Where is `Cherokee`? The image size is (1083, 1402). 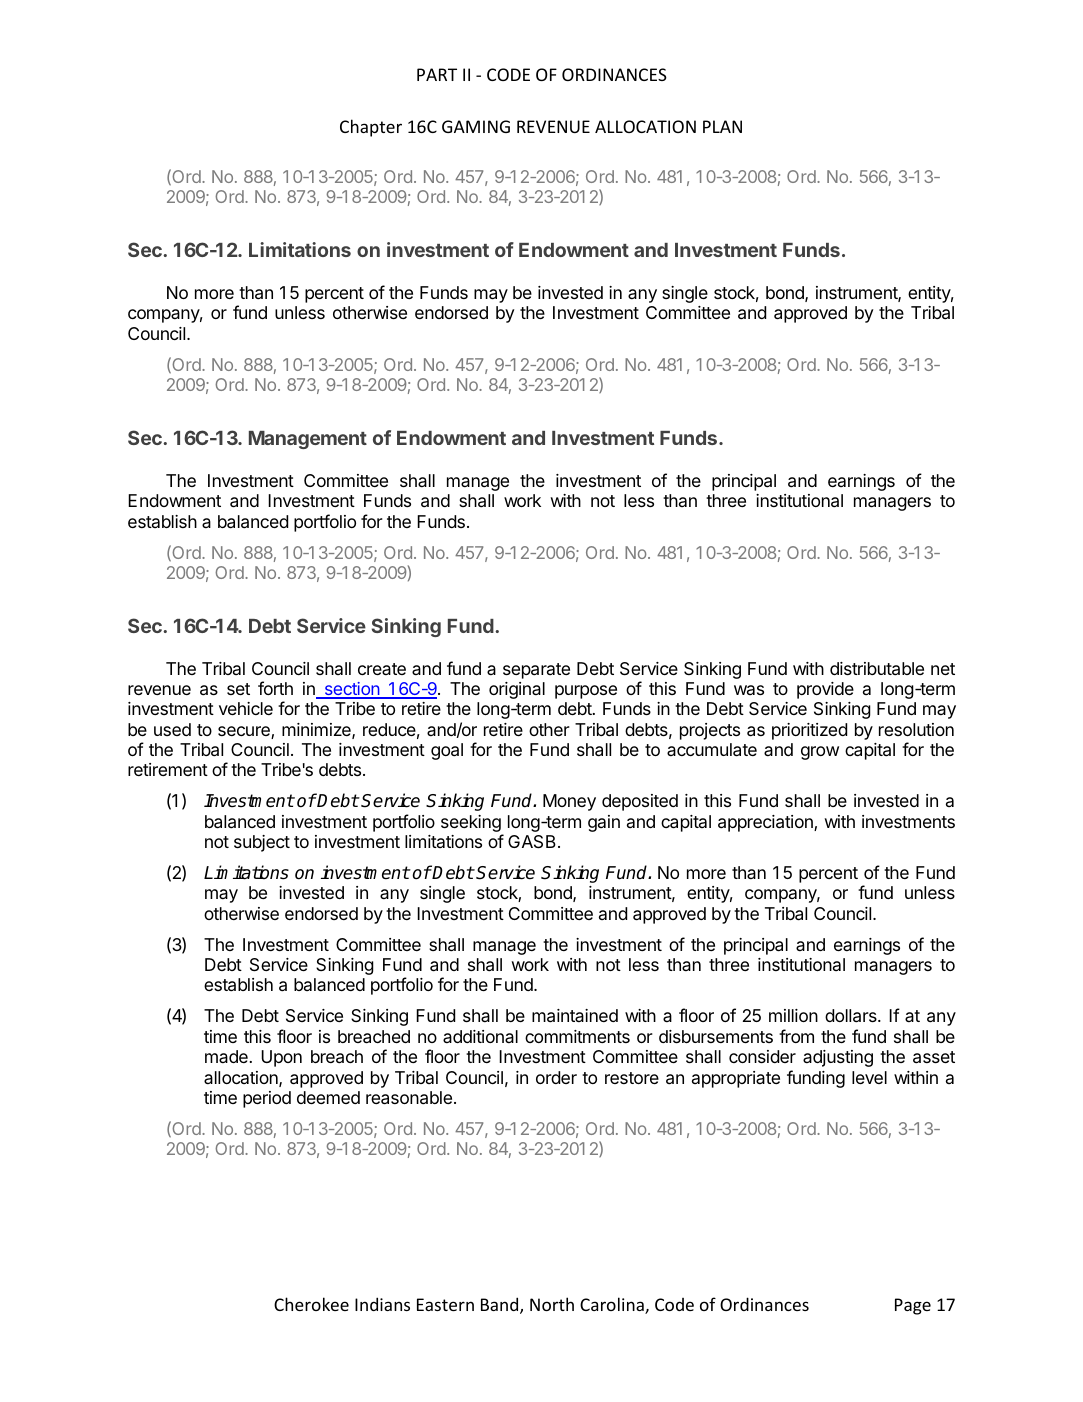 Cherokee is located at coordinates (311, 1304).
